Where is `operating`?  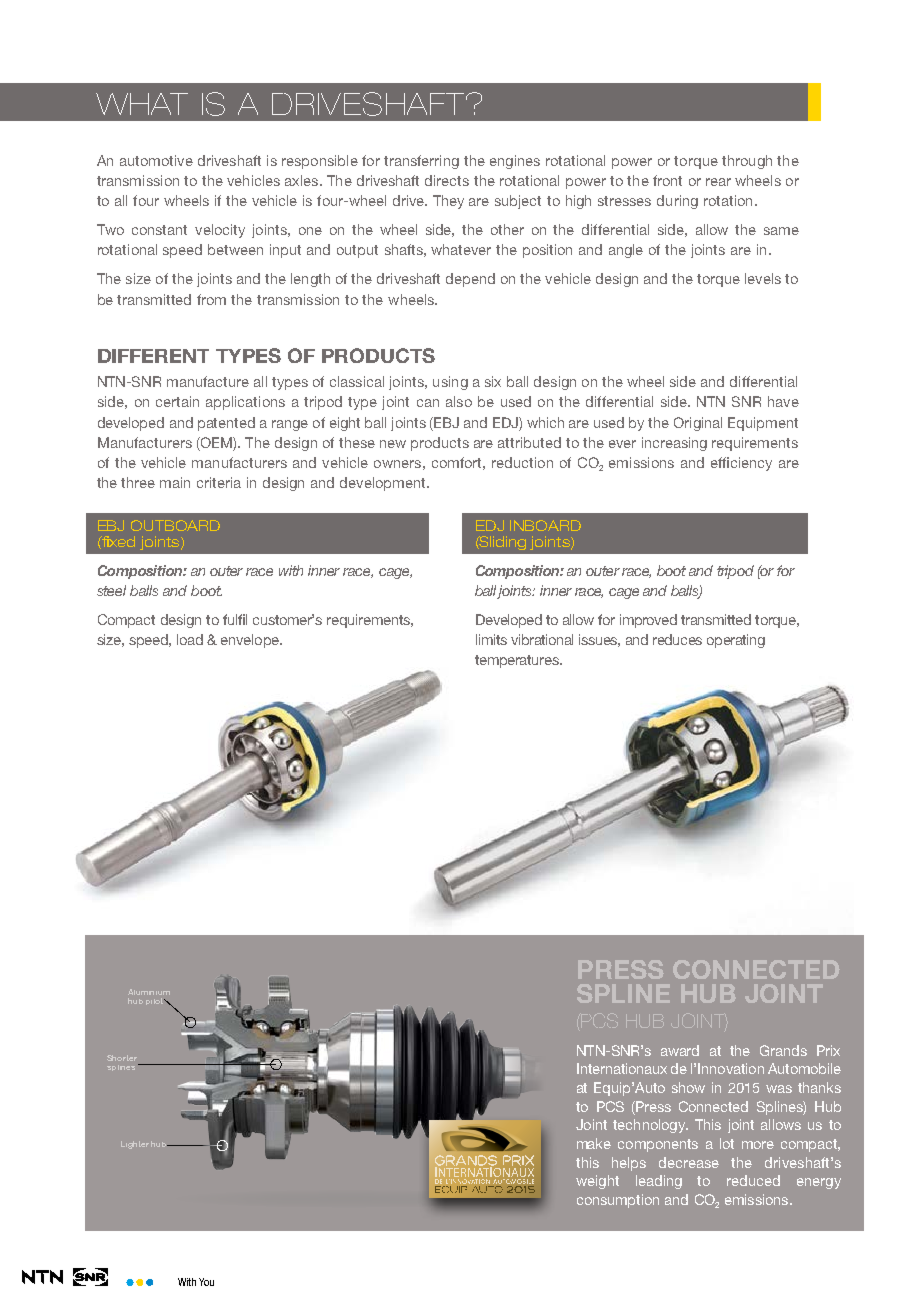
operating is located at coordinates (736, 641).
